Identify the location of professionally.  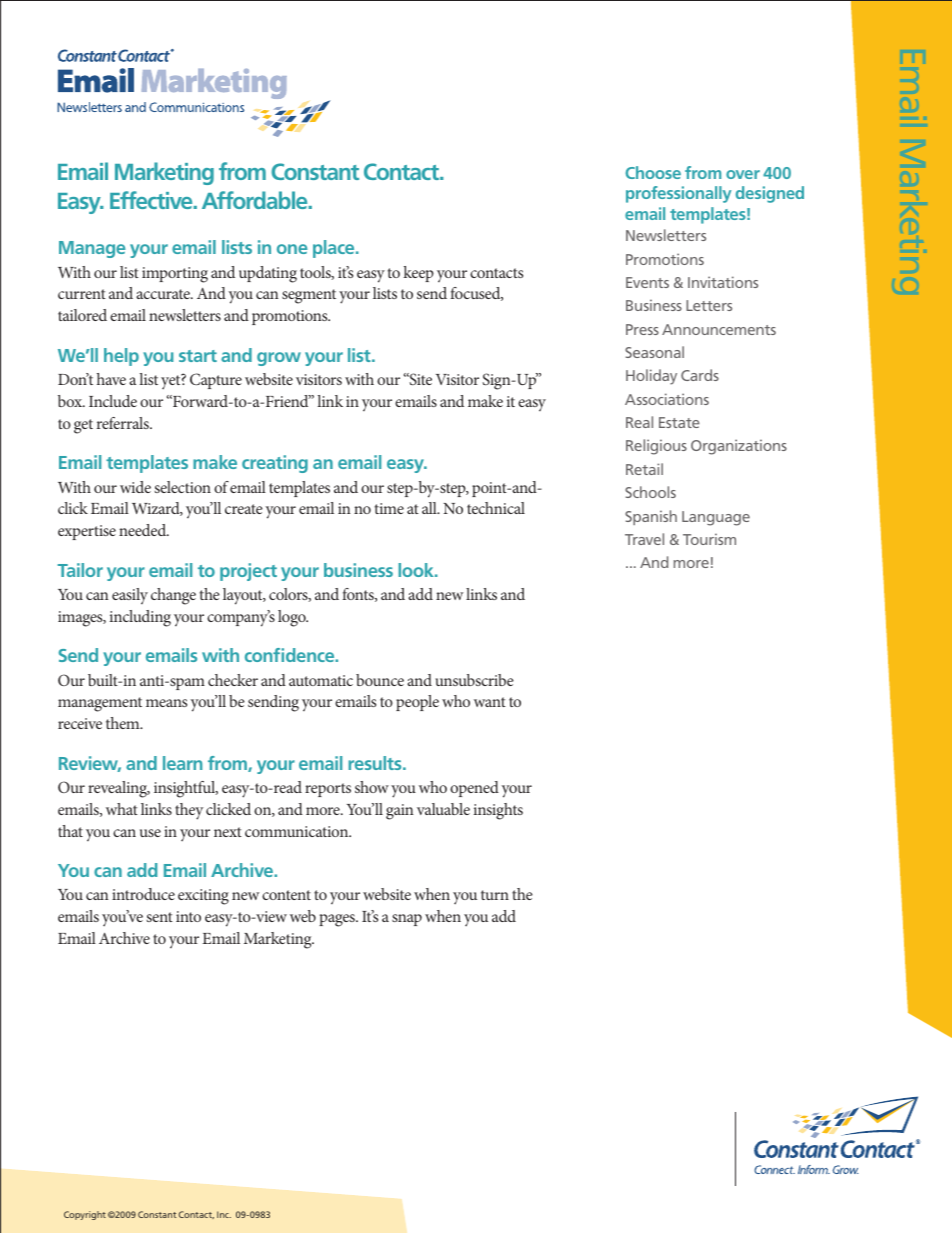
(678, 194).
